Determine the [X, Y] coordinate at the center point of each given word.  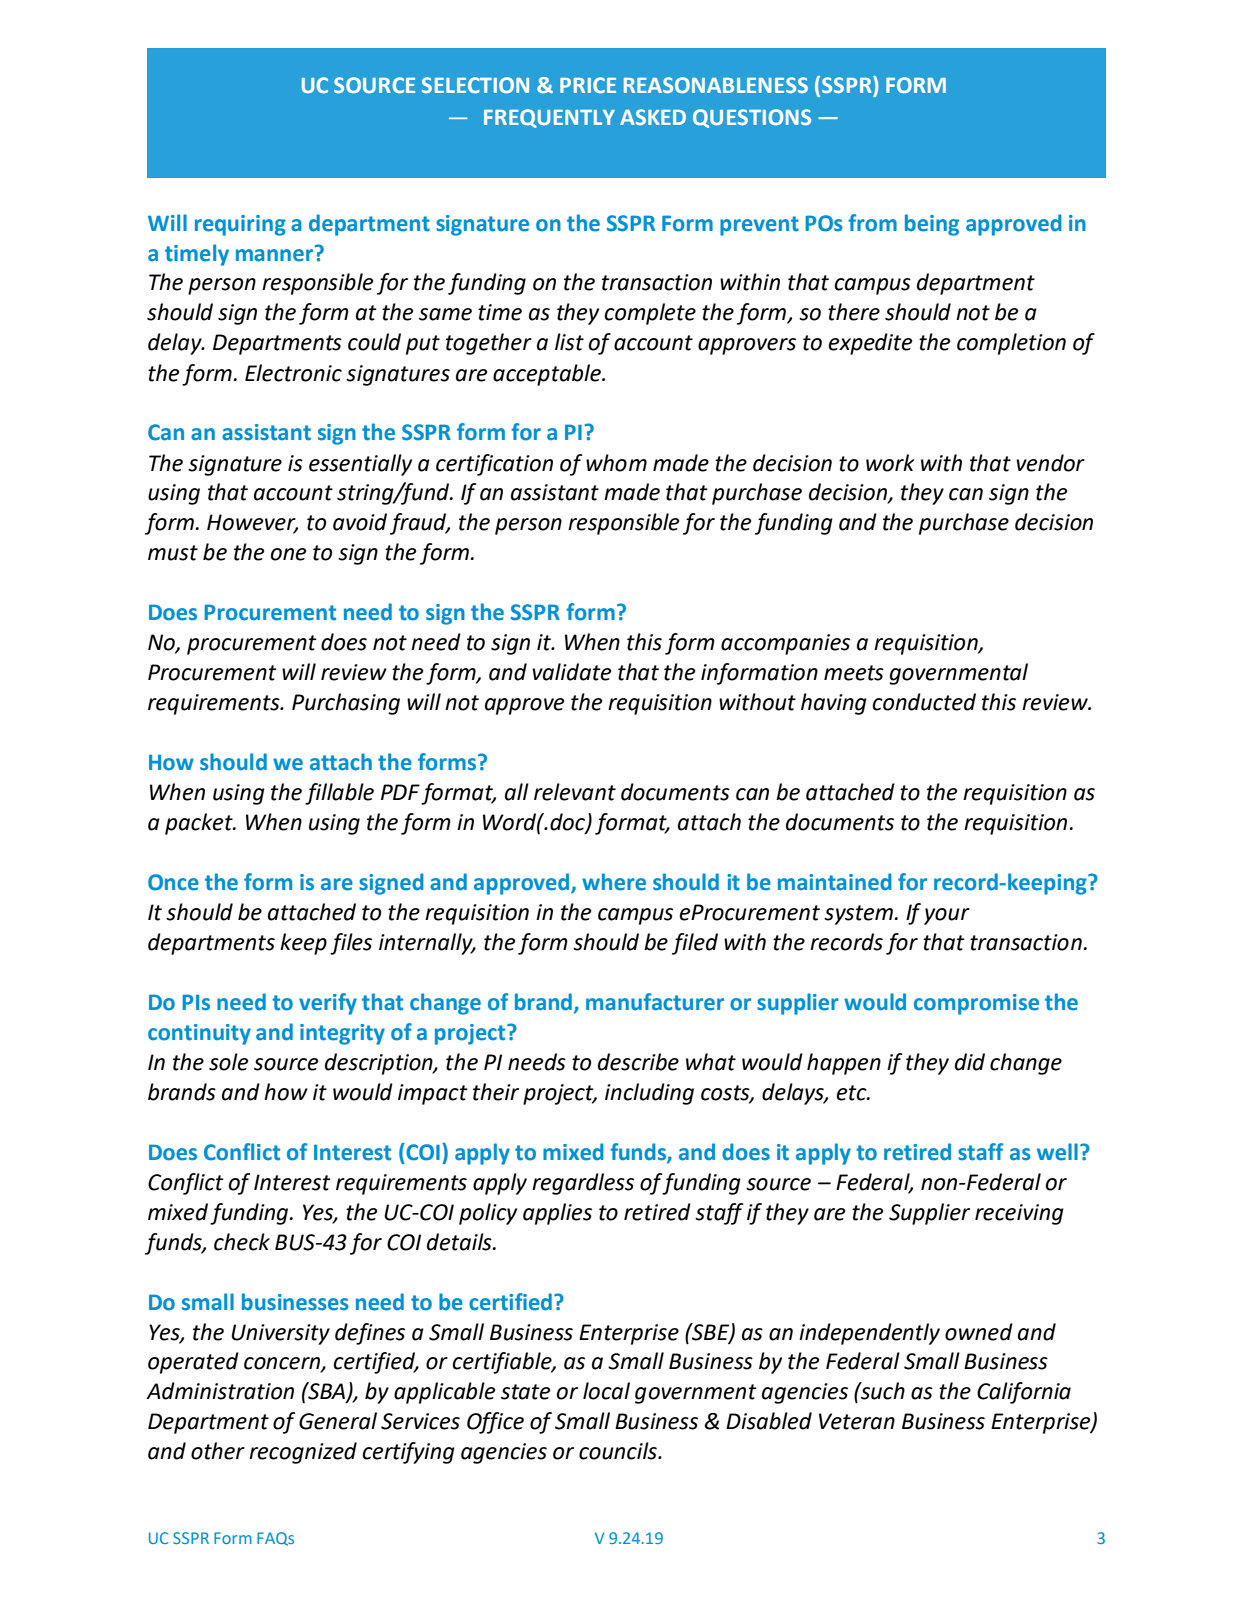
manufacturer [655, 1002]
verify [328, 1004]
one [288, 554]
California [1024, 1393]
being [932, 225]
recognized [303, 1453]
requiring [240, 225]
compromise [976, 1004]
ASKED [653, 117]
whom [616, 463]
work [890, 463]
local [606, 1391]
